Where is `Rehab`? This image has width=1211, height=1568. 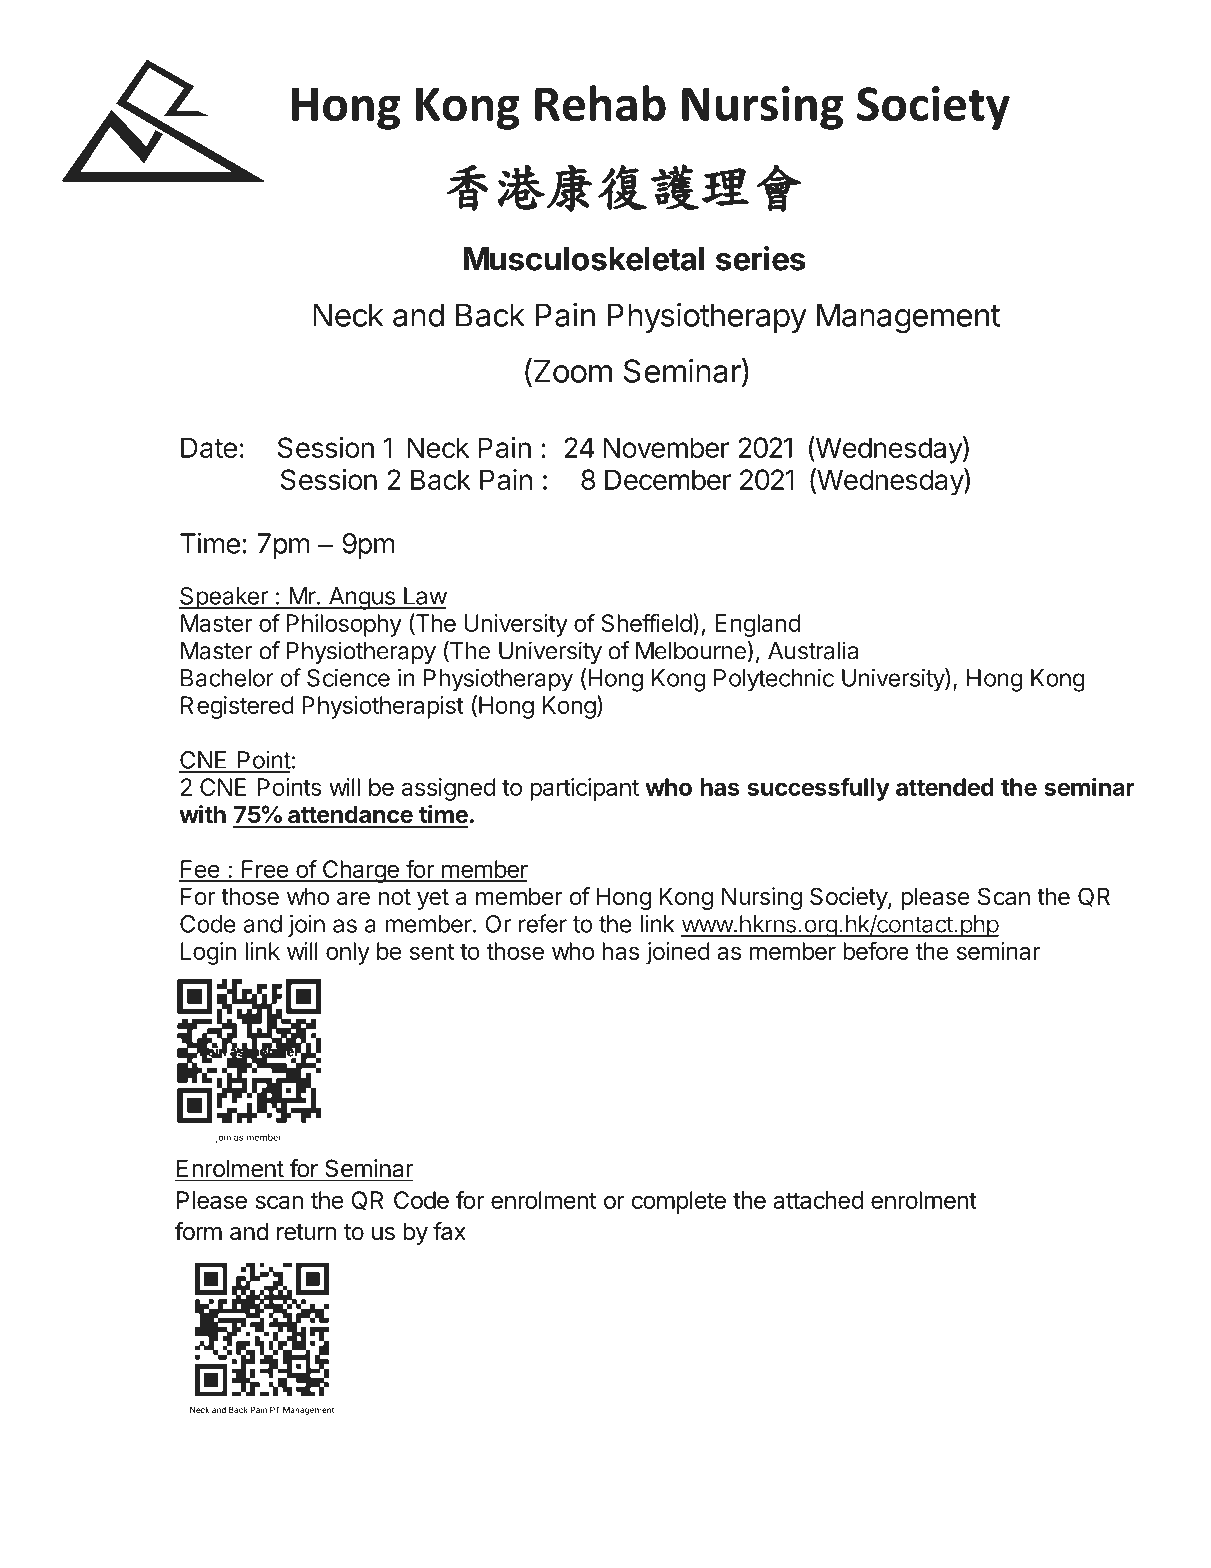
Rehab is located at coordinates (600, 103).
